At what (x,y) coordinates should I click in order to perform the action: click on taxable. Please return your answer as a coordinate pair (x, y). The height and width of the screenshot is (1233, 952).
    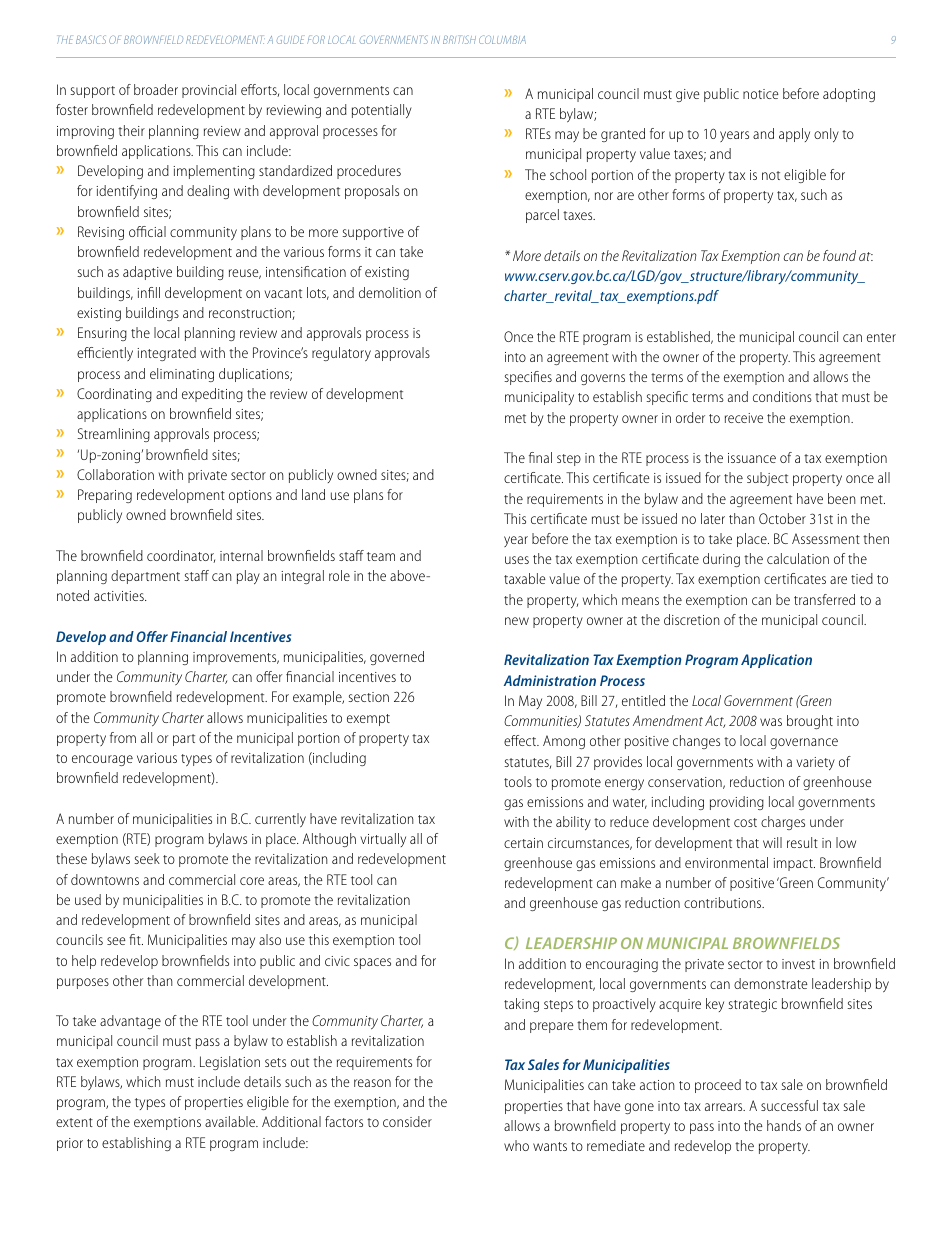
    Looking at the image, I should click on (525, 578).
